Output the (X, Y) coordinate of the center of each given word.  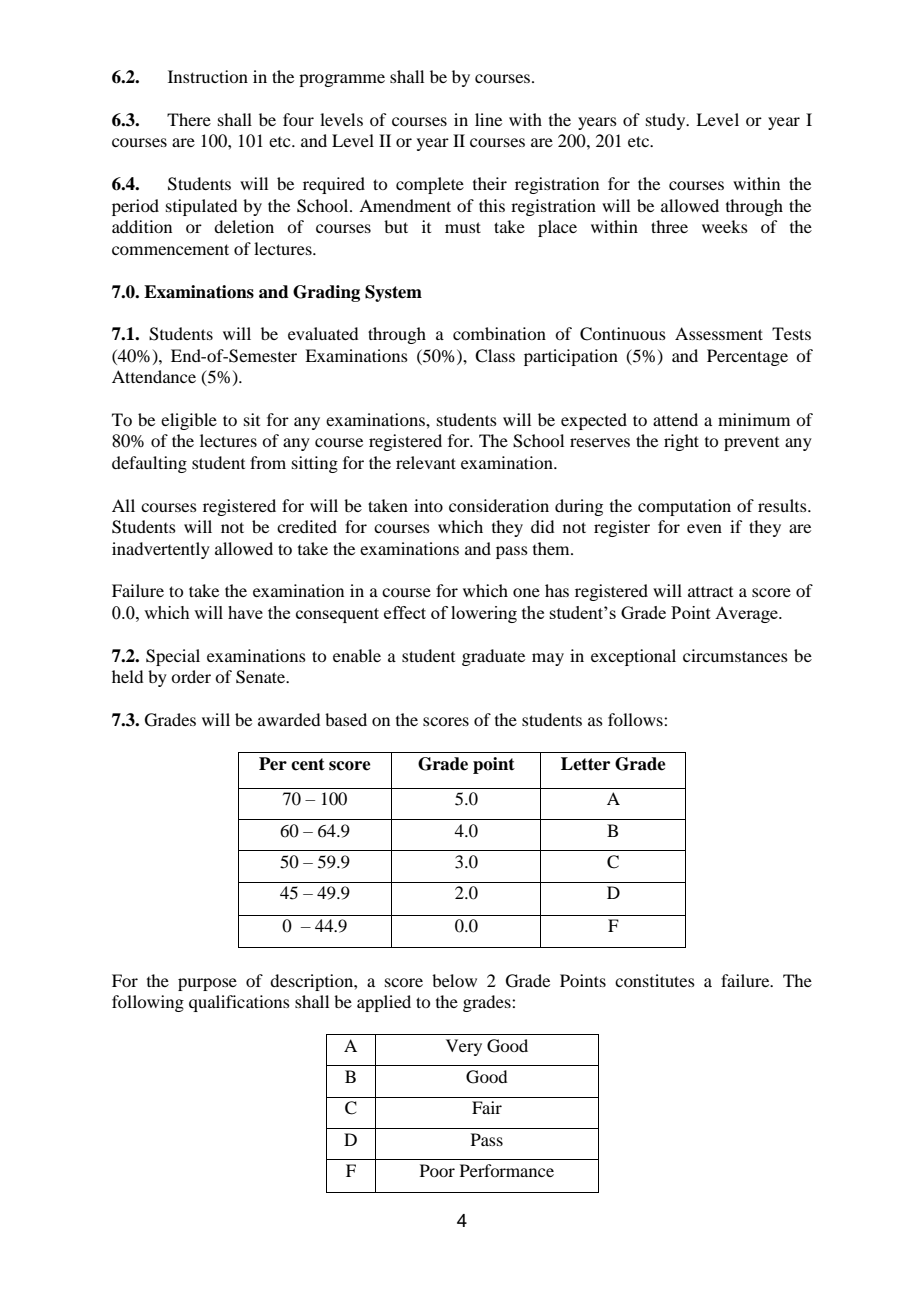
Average (747, 615)
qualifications (239, 1003)
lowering (484, 614)
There (189, 119)
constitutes (655, 980)
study (667, 121)
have (245, 612)
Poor (437, 1170)
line (488, 119)
